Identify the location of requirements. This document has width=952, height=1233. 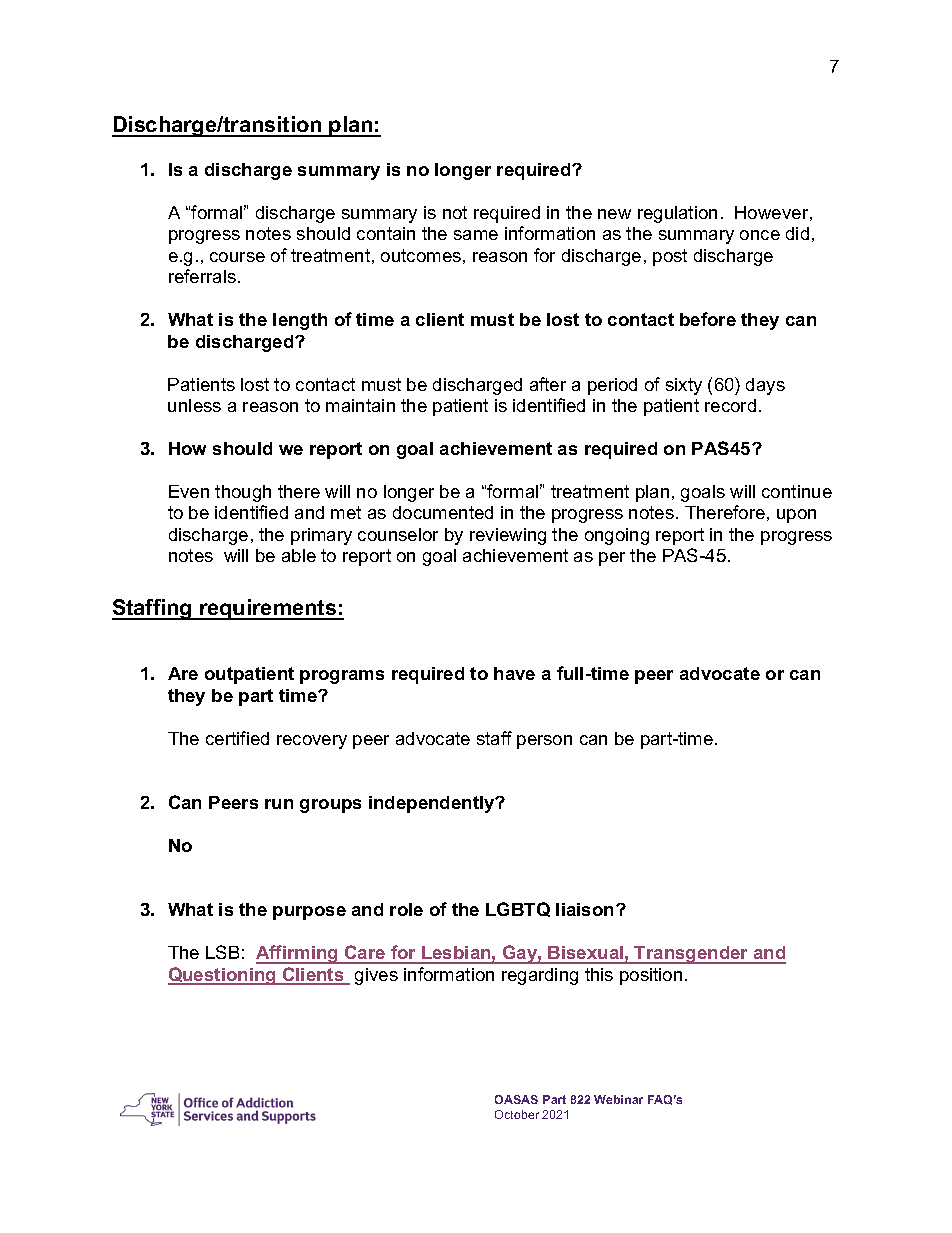
(268, 609).
